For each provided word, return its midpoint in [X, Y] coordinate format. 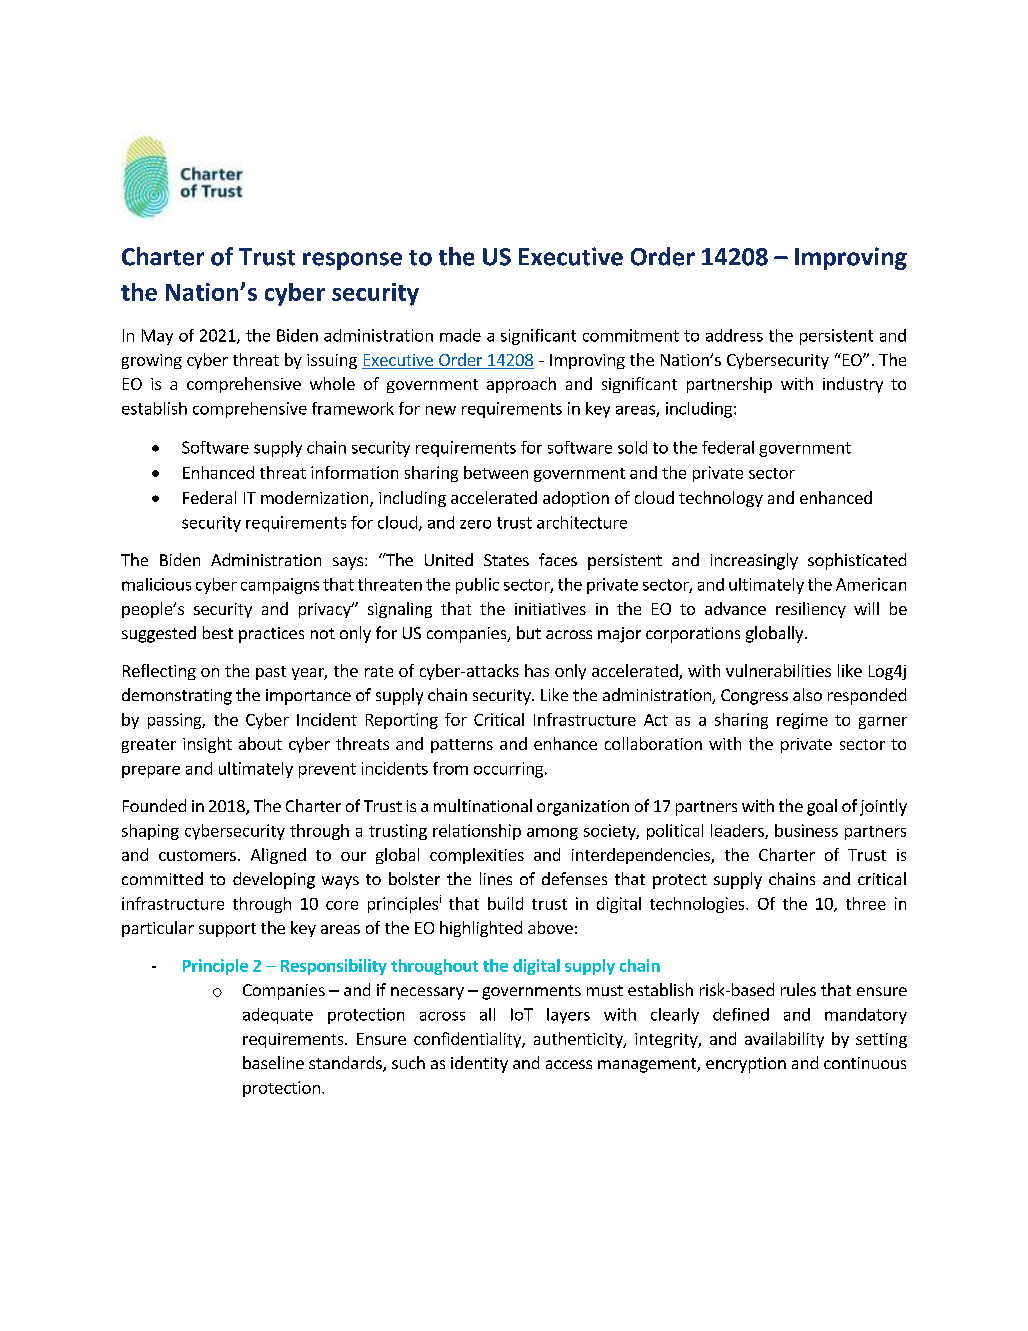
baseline [273, 1062]
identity [479, 1064]
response [352, 261]
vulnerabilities [778, 670]
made [460, 335]
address [734, 335]
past [271, 673]
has [537, 670]
